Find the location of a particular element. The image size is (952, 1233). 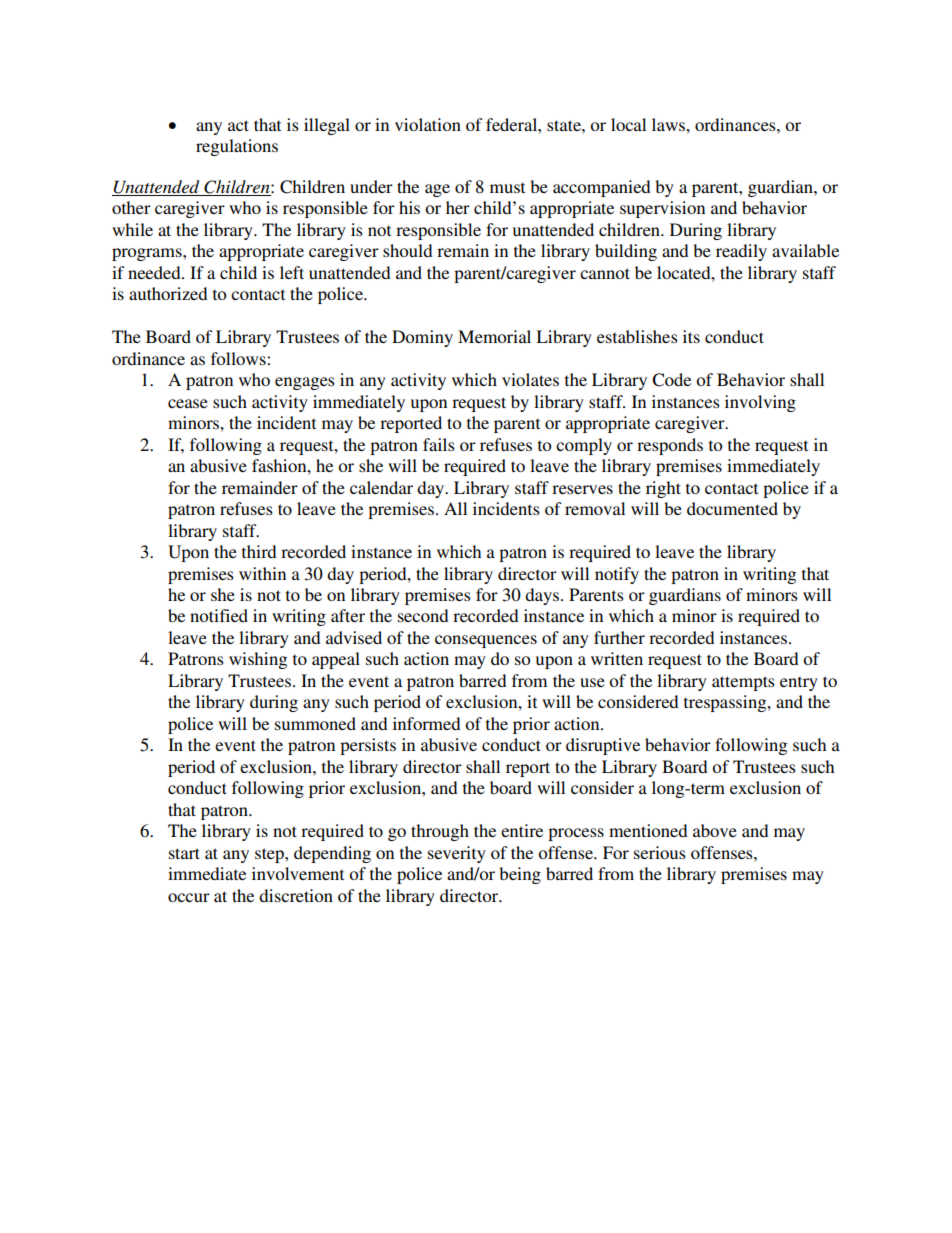

follows is located at coordinates (239, 358).
